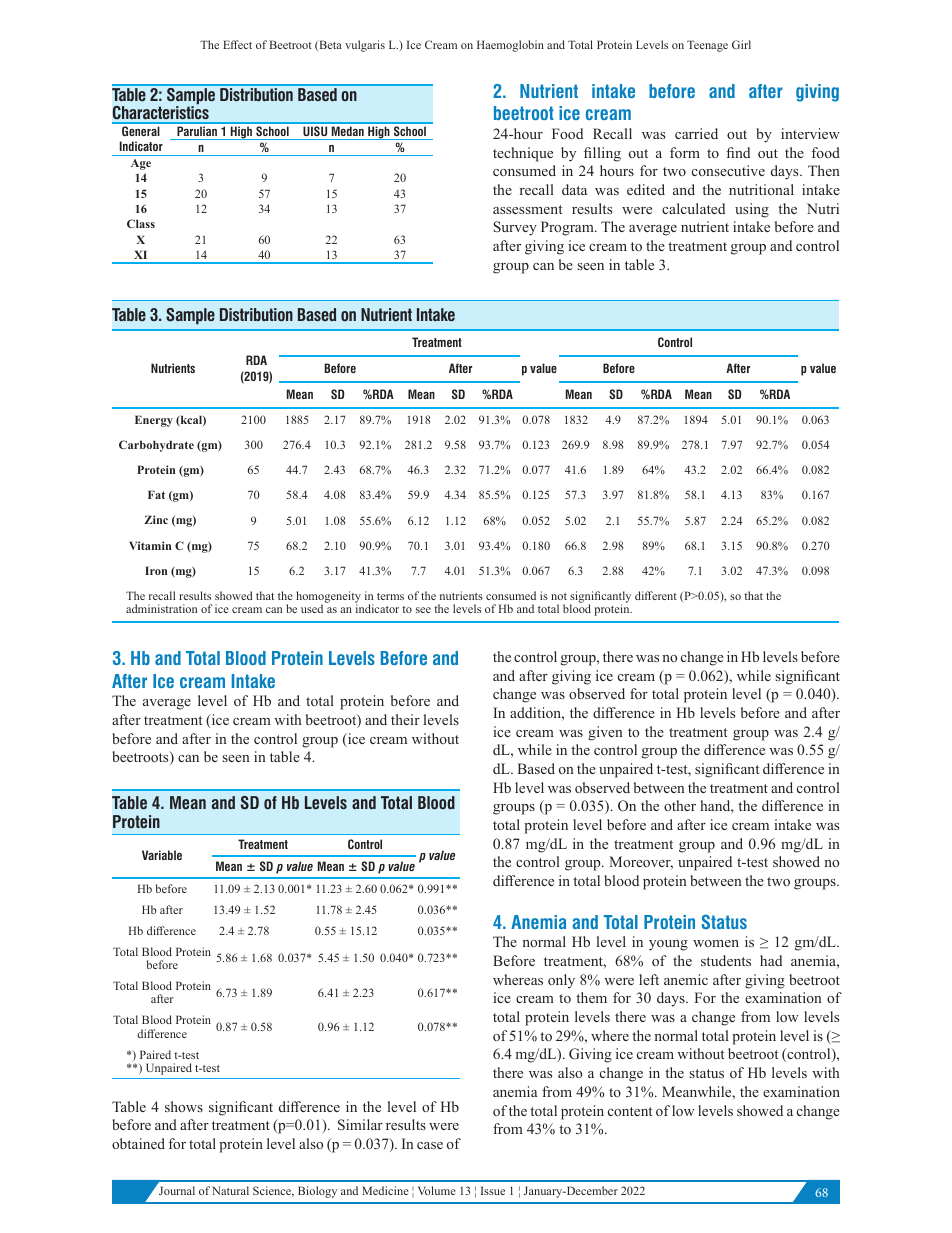 The image size is (952, 1233). Describe the element at coordinates (510, 46) in the document. I see `Haemoglobin` at that location.
